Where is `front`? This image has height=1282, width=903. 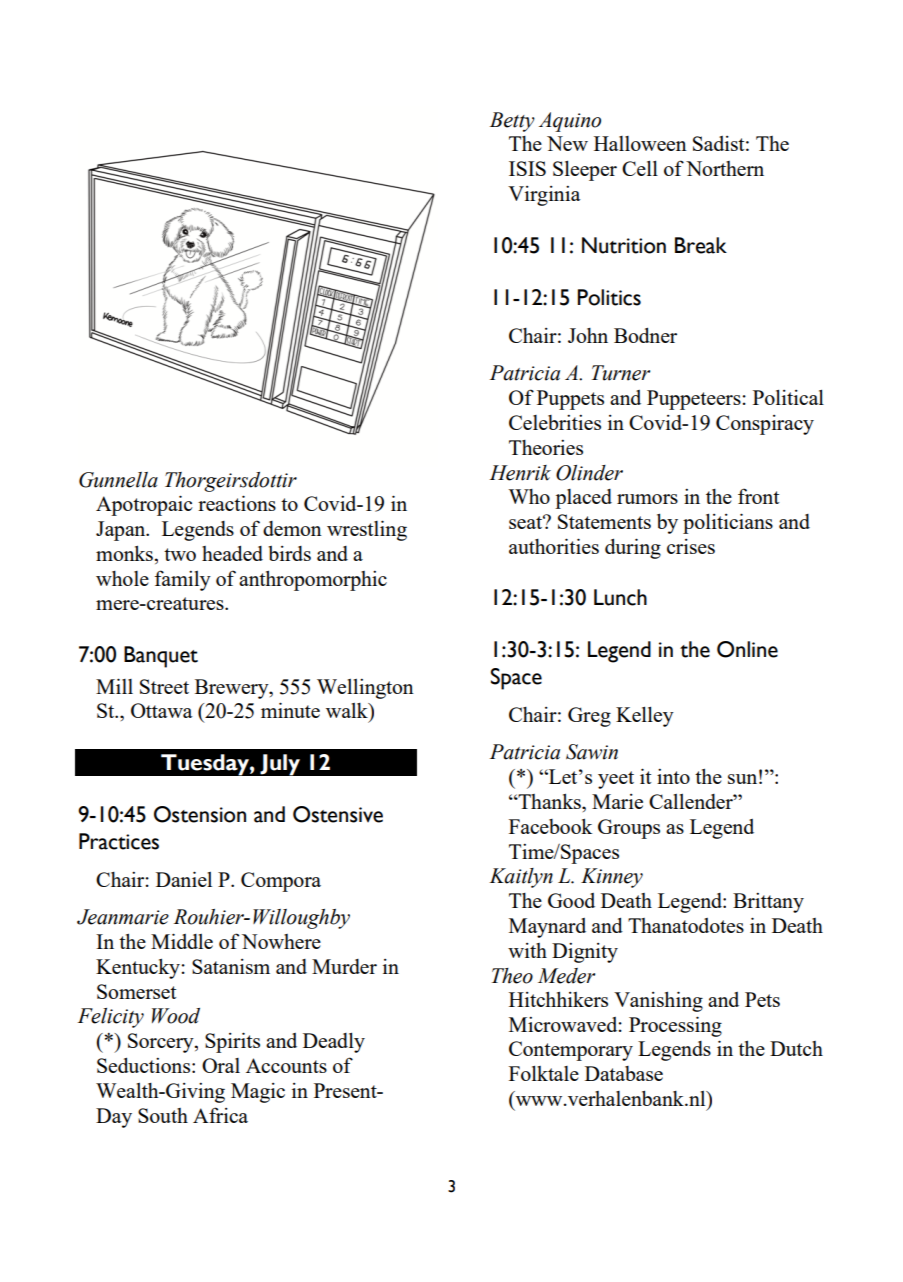
front is located at coordinates (758, 496).
